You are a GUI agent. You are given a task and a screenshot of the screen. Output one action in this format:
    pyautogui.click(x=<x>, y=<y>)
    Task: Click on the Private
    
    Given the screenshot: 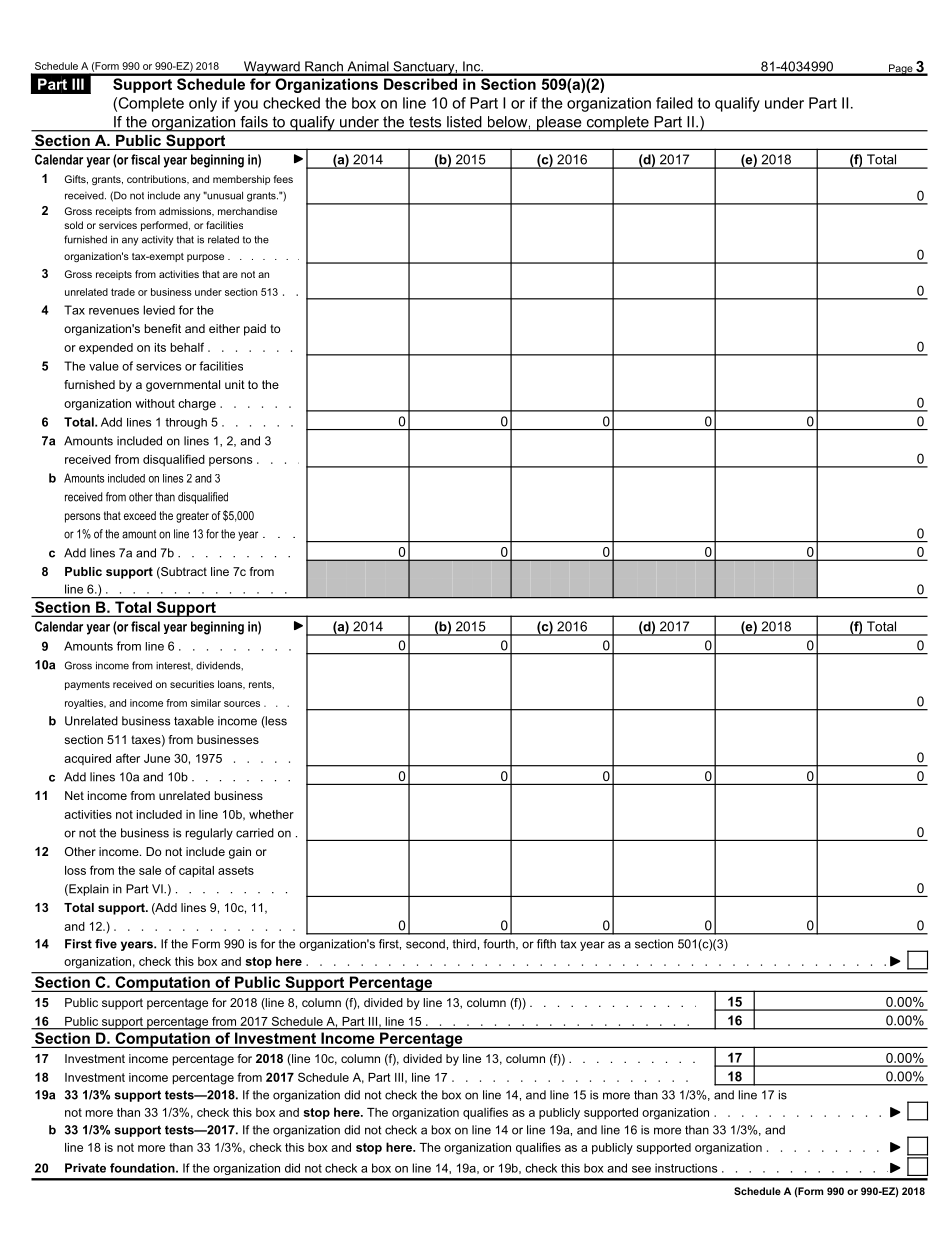 What is the action you would take?
    pyautogui.click(x=85, y=1168)
